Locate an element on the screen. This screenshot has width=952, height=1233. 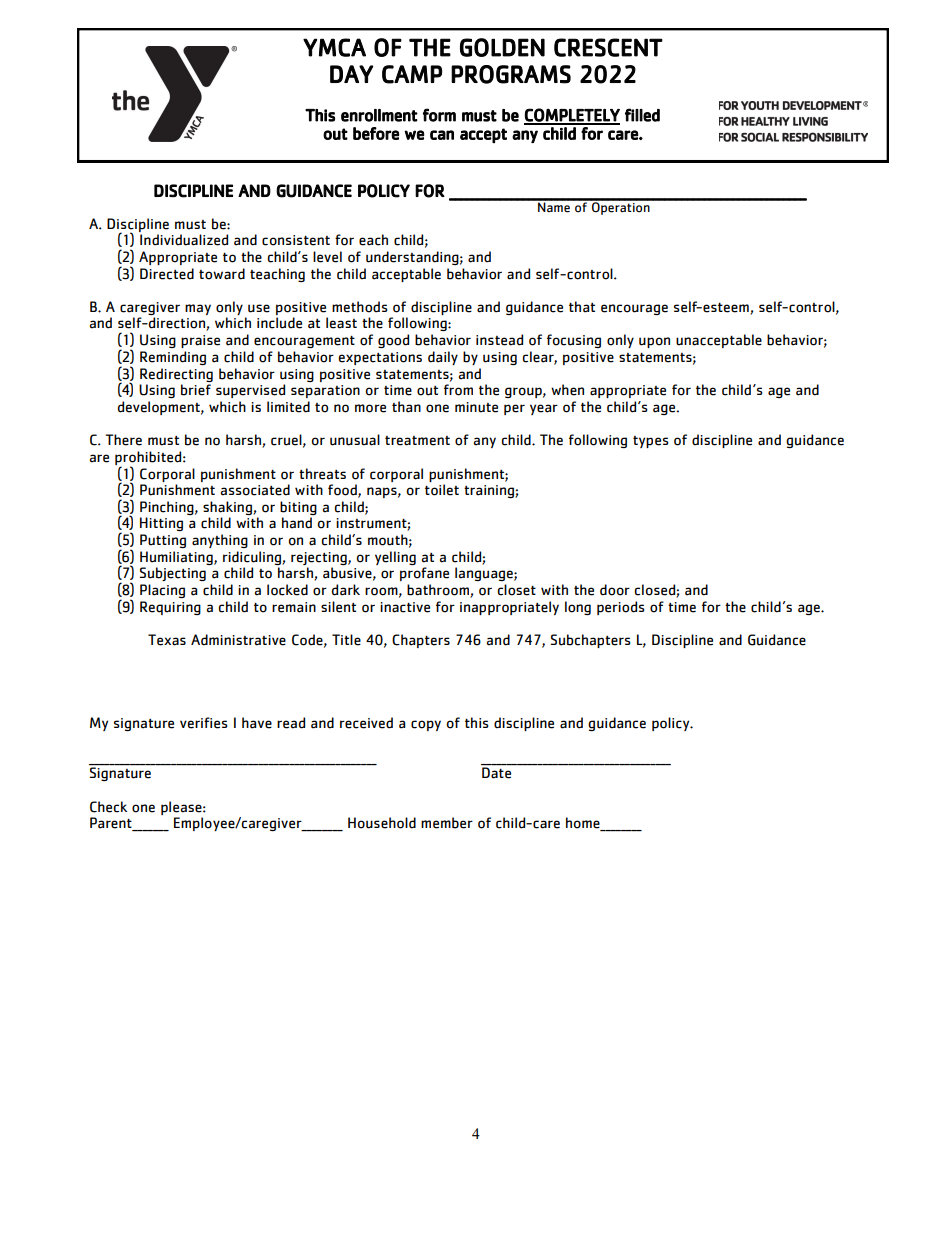
DAY is located at coordinates (351, 74).
